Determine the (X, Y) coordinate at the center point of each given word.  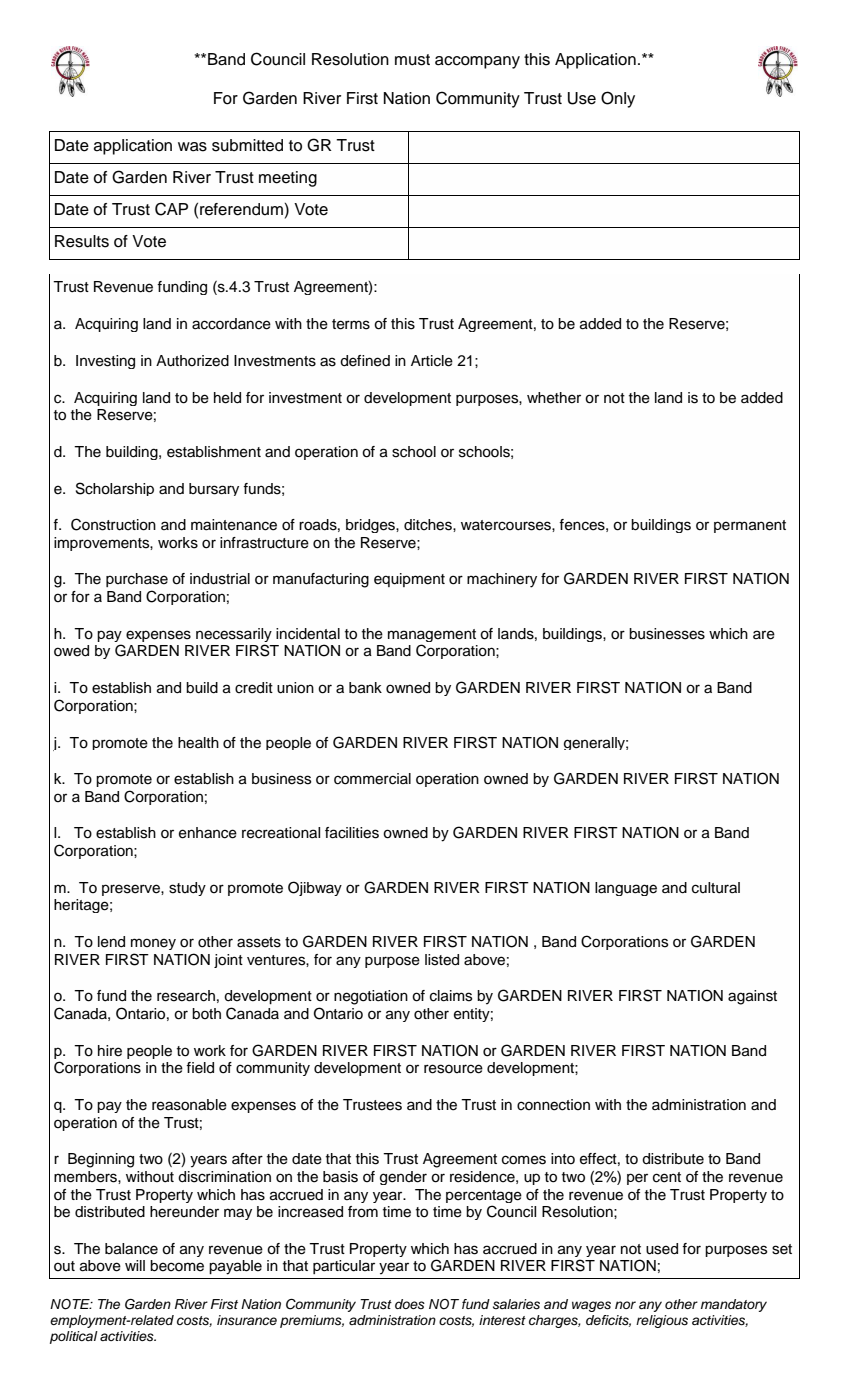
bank (365, 688)
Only (618, 99)
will (135, 1265)
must (412, 60)
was (192, 147)
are (764, 635)
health (198, 743)
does (410, 1304)
